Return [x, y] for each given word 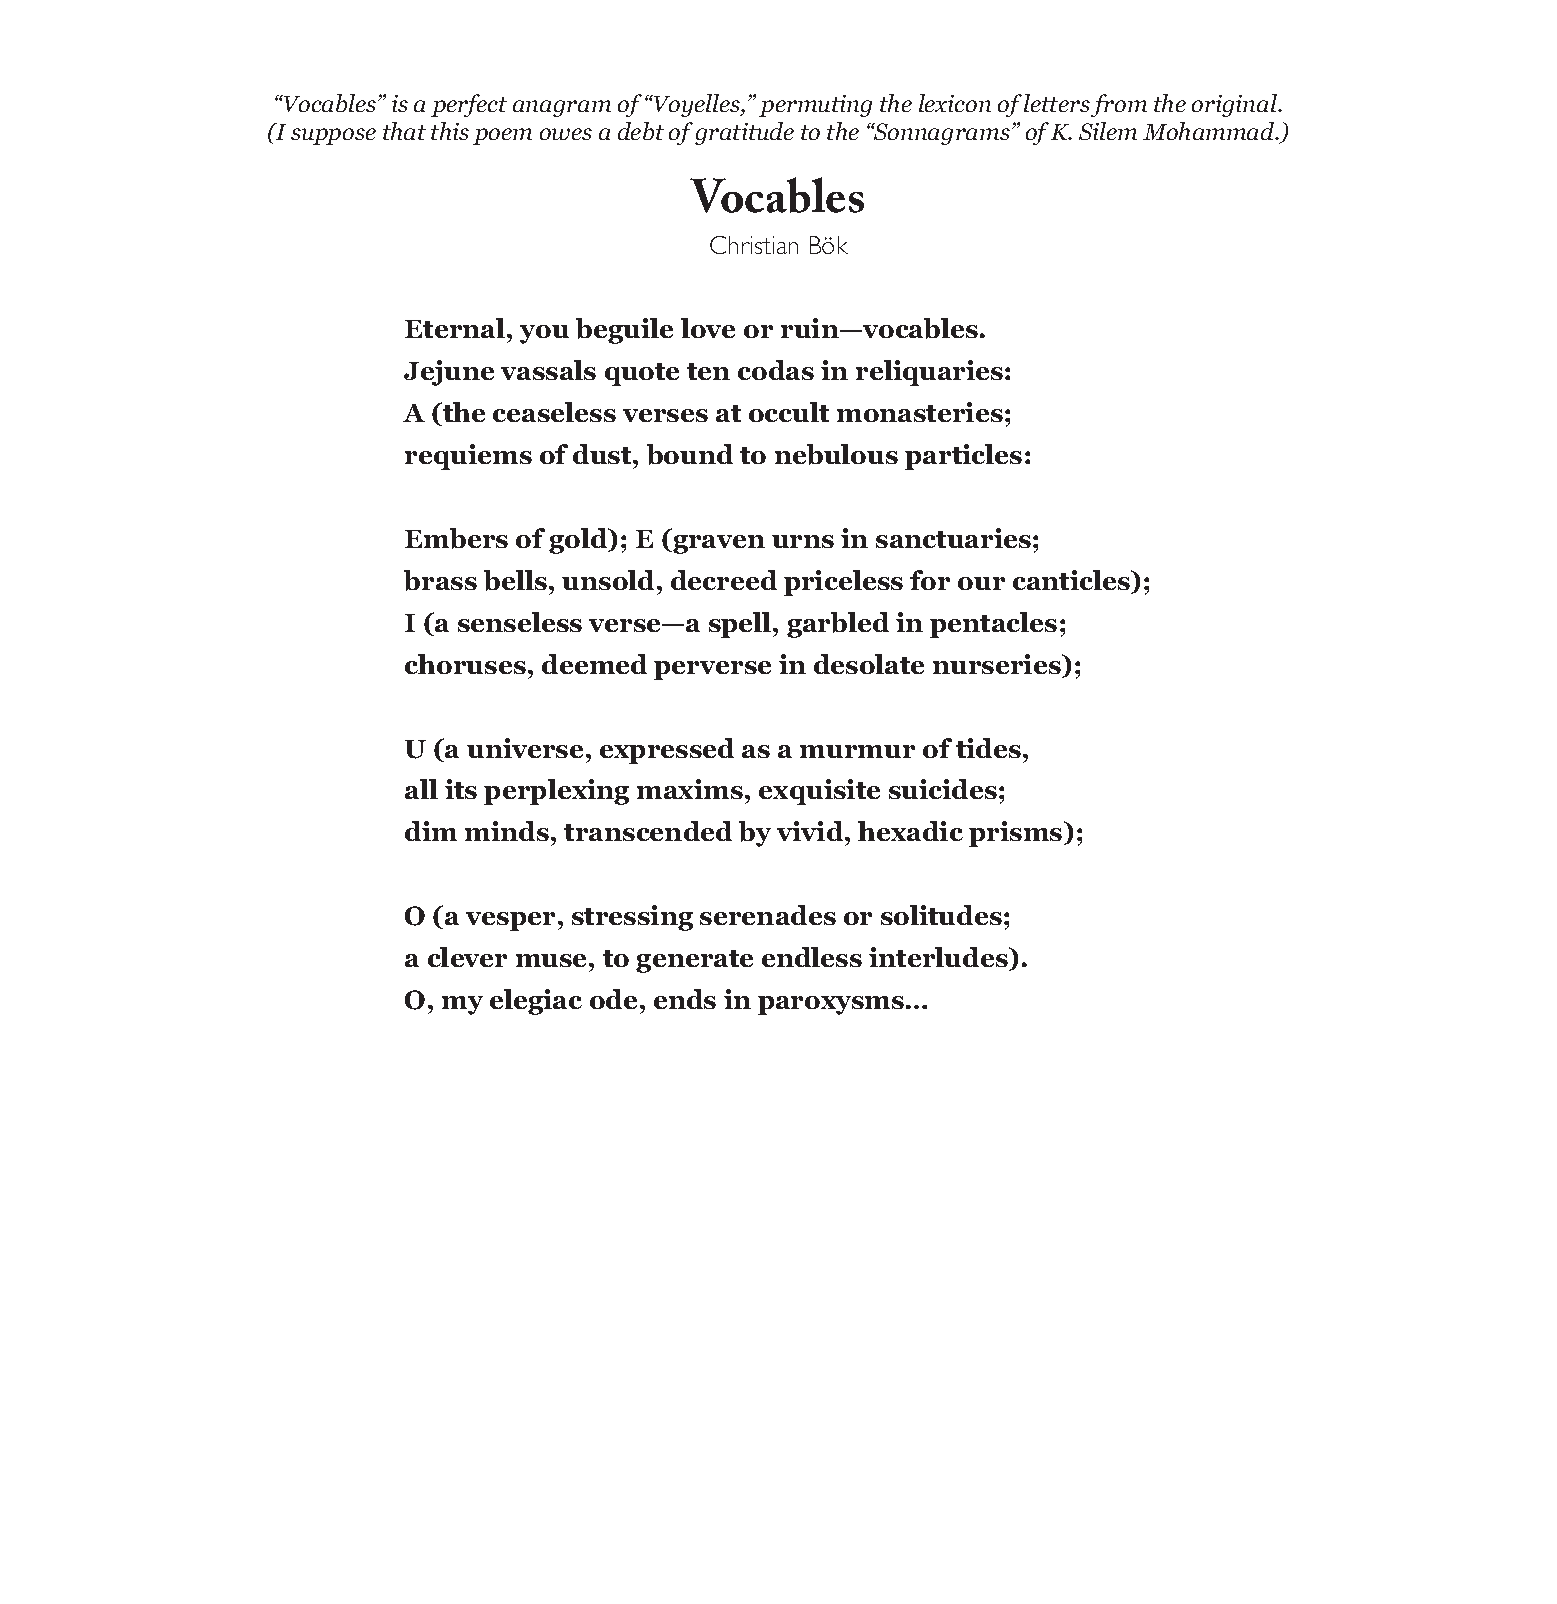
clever [467, 957]
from [1119, 105]
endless [812, 957]
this [450, 131]
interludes [939, 959]
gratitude [744, 133]
